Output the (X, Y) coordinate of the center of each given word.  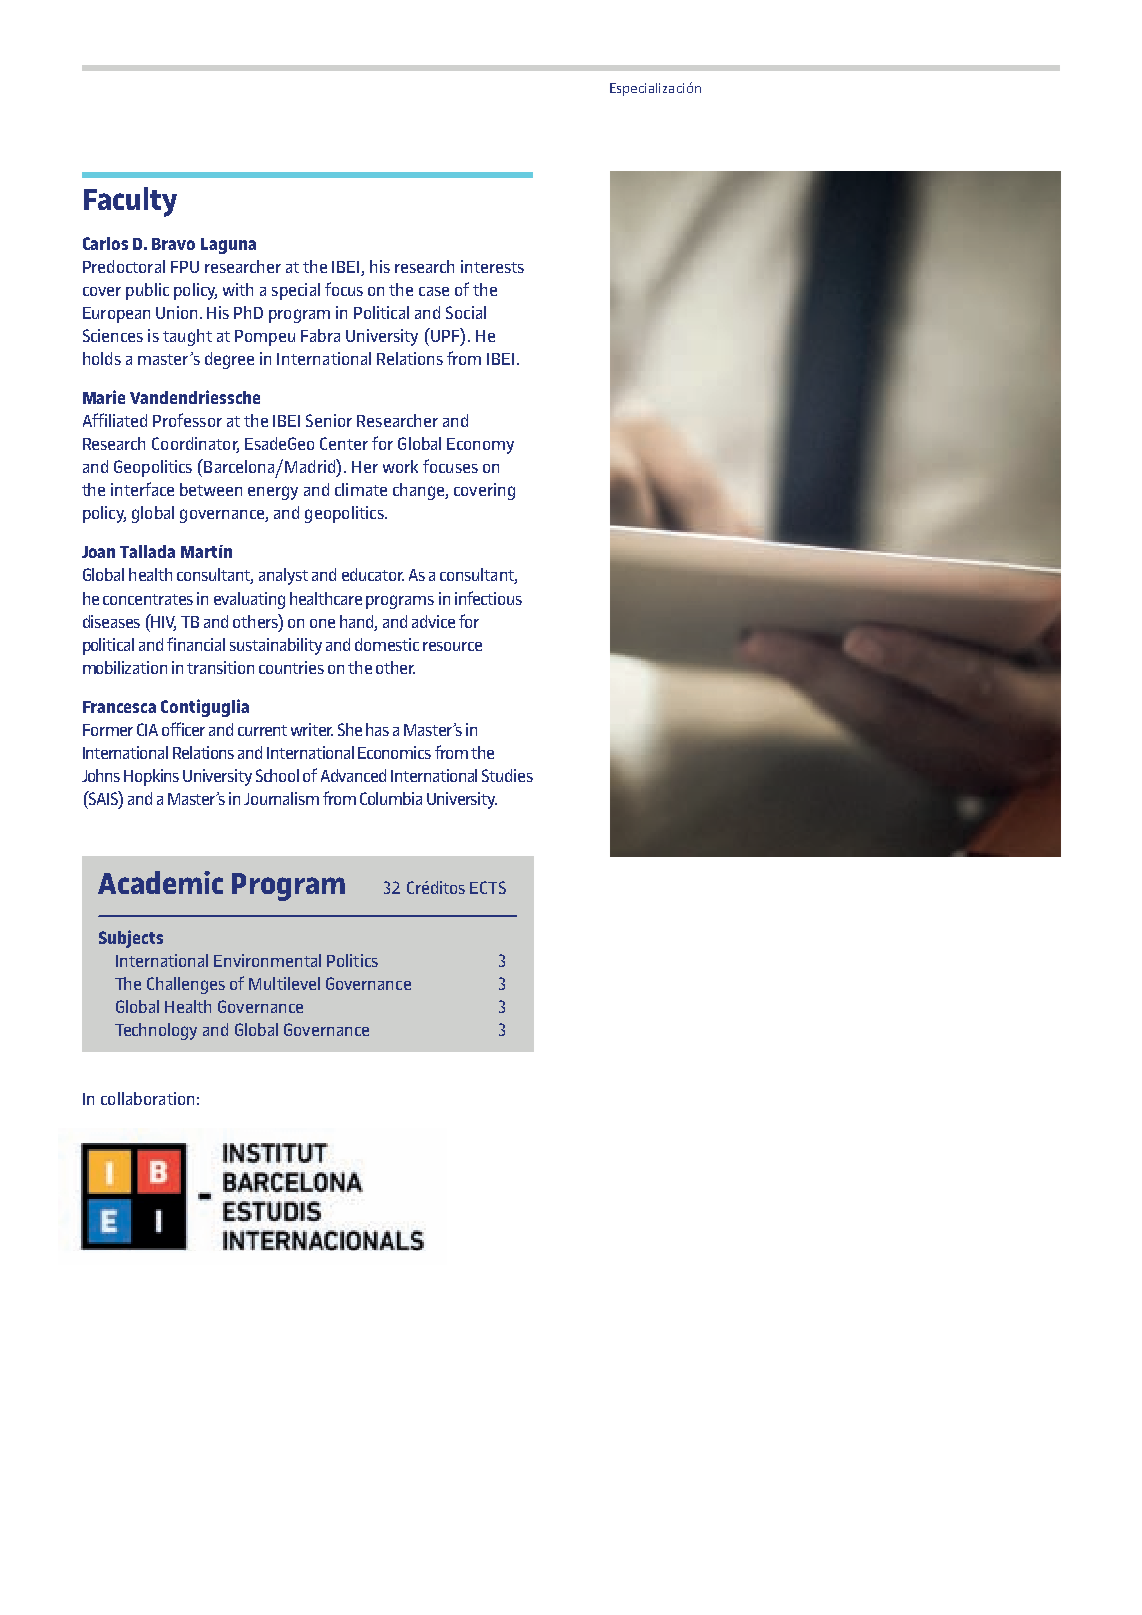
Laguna (228, 246)
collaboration (147, 1098)
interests (492, 266)
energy (273, 493)
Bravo (173, 244)
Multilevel (284, 983)
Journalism (281, 798)
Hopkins (151, 777)
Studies (507, 775)
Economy (480, 446)
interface (142, 489)
